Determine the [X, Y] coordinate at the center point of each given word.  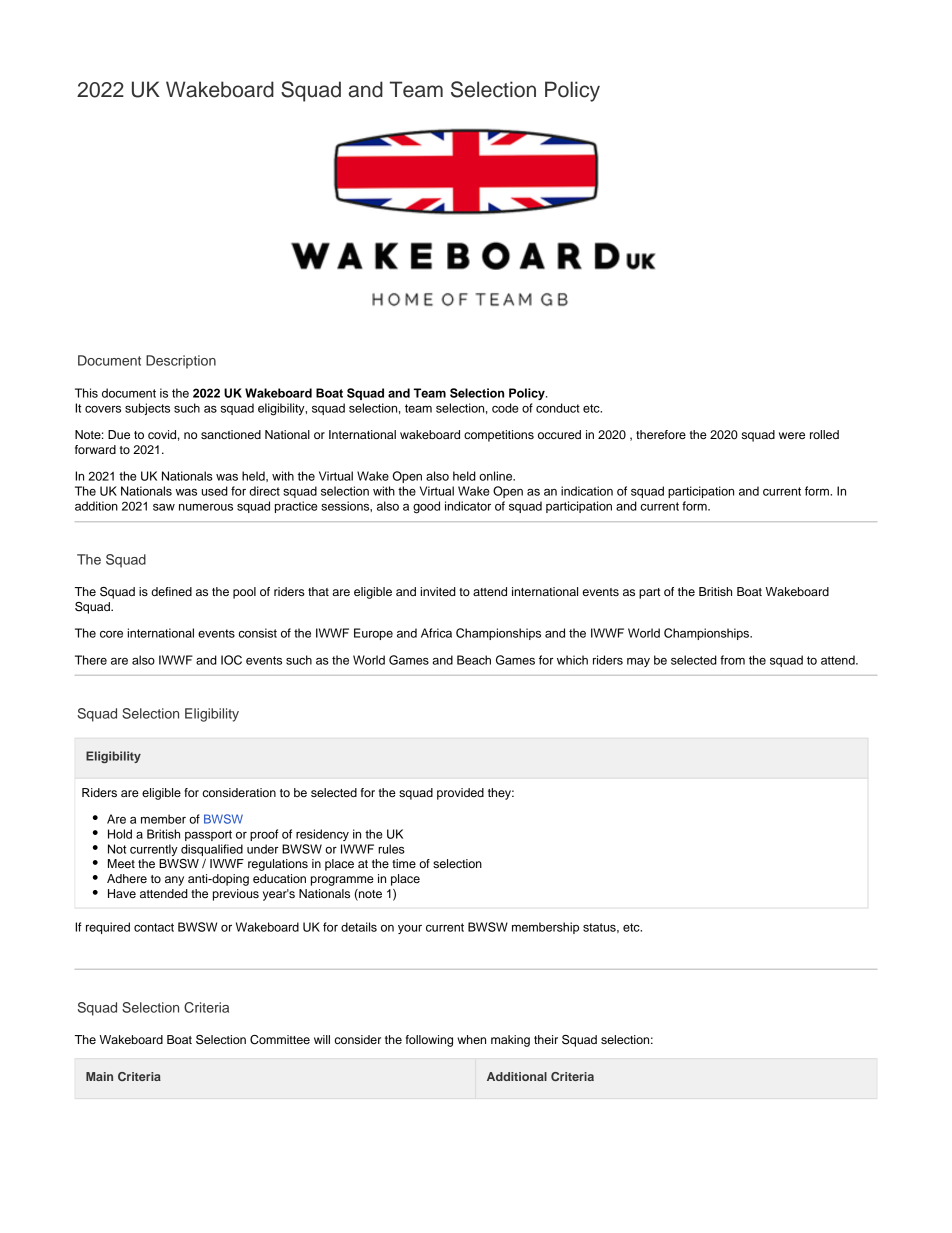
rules [391, 849]
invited [438, 591]
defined [171, 591]
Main [99, 1076]
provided [460, 794]
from [732, 660]
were [792, 435]
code [505, 408]
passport [208, 835]
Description [181, 362]
